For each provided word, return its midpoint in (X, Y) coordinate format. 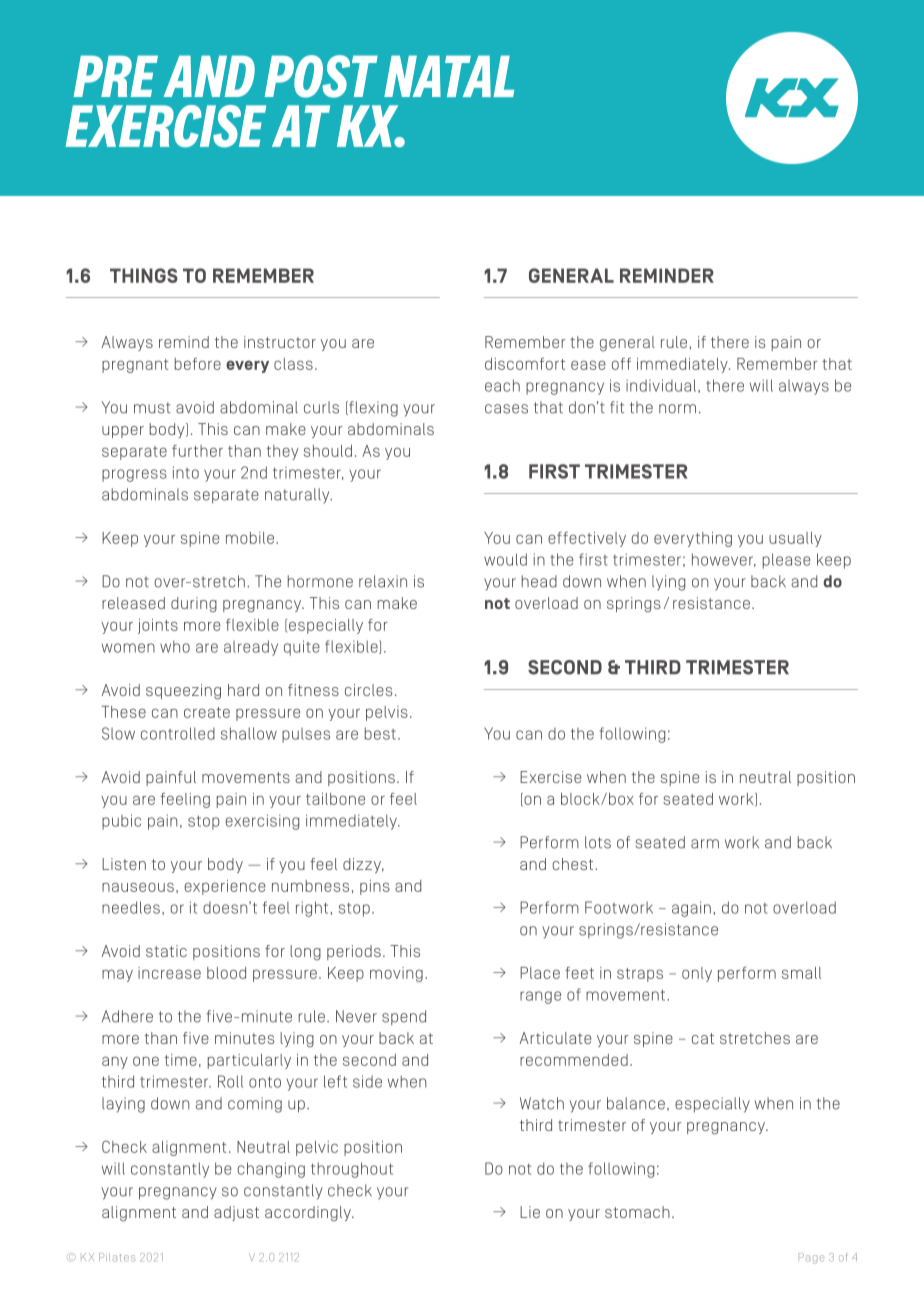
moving (396, 974)
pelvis (387, 713)
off (621, 364)
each (502, 385)
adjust (236, 1213)
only (697, 974)
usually (795, 539)
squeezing (183, 692)
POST (321, 76)
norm (677, 409)
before (198, 364)
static (166, 951)
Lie (530, 1212)
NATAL (449, 76)
